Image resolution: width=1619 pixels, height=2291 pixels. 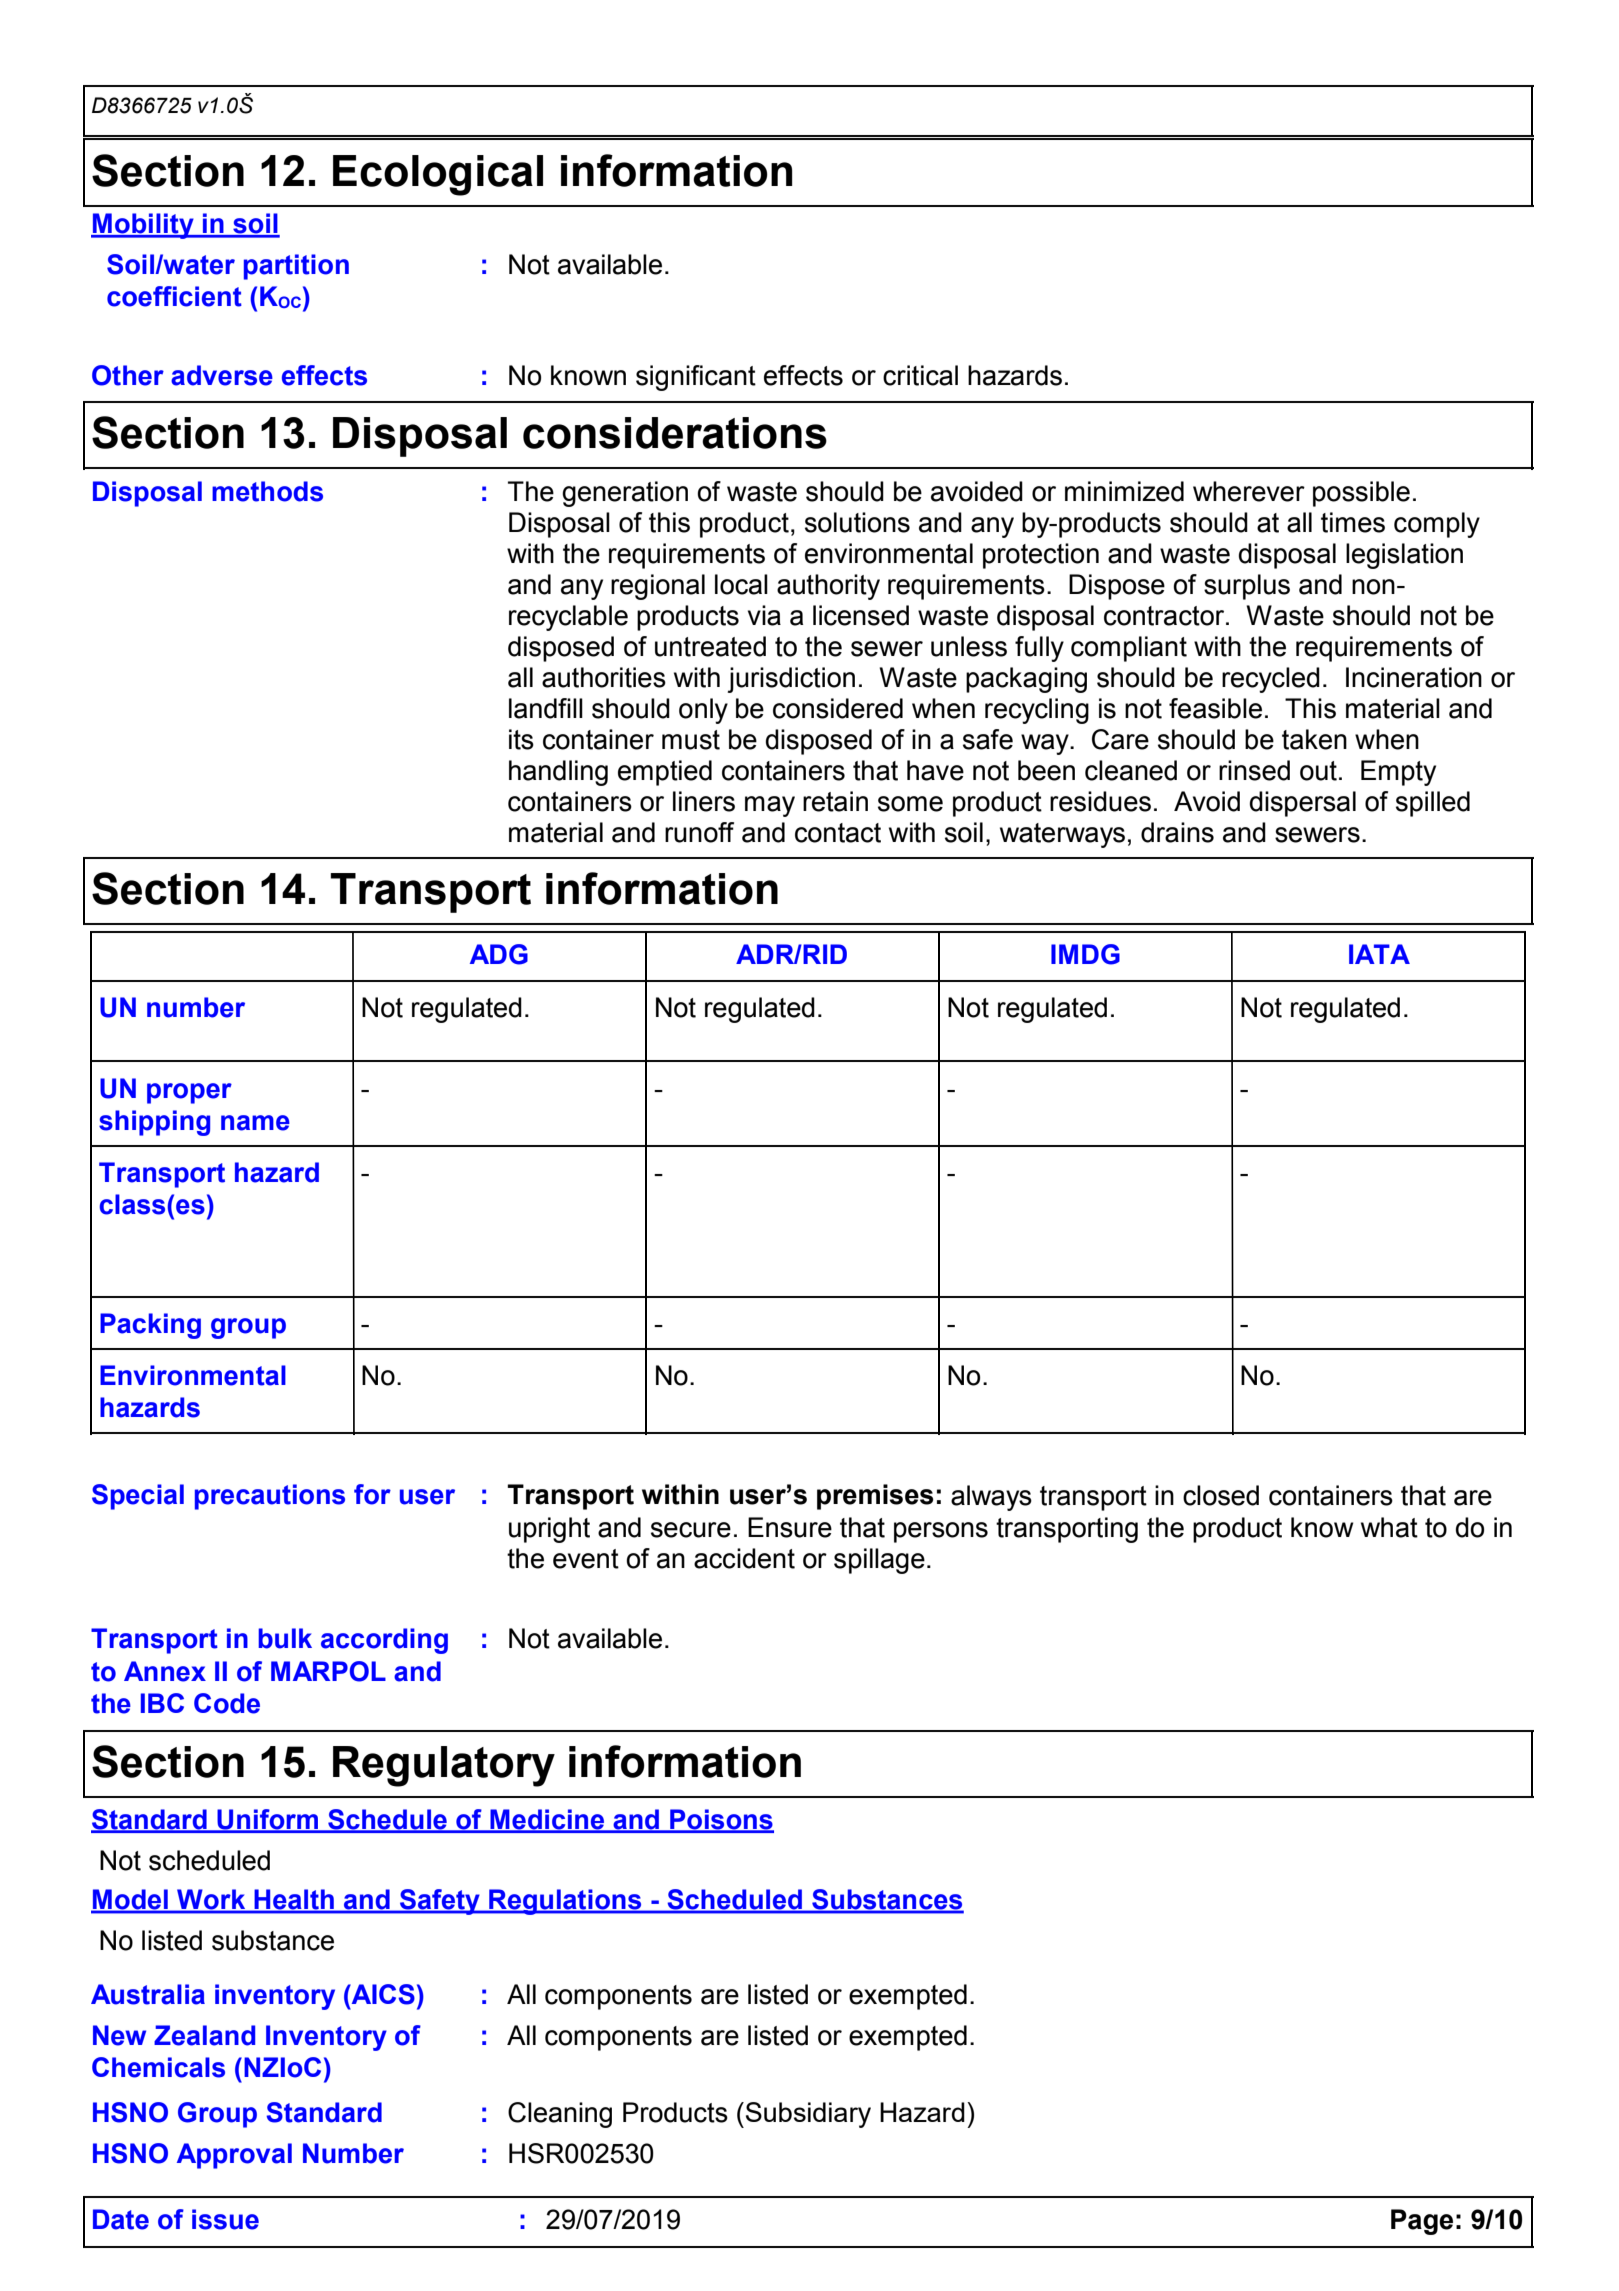 I want to click on IATA, so click(x=1379, y=954).
